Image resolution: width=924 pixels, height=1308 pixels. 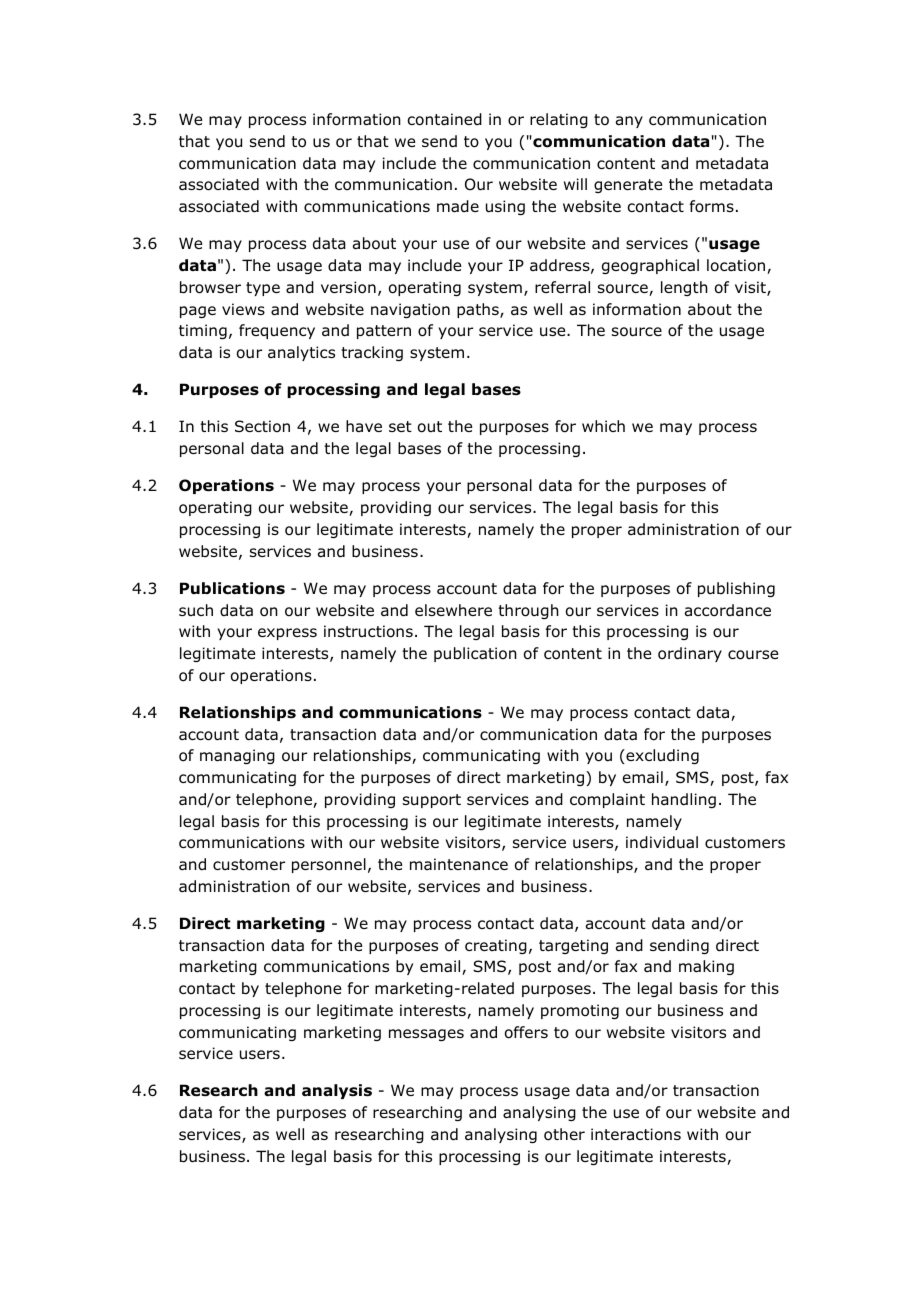 I want to click on type, so click(x=263, y=289).
